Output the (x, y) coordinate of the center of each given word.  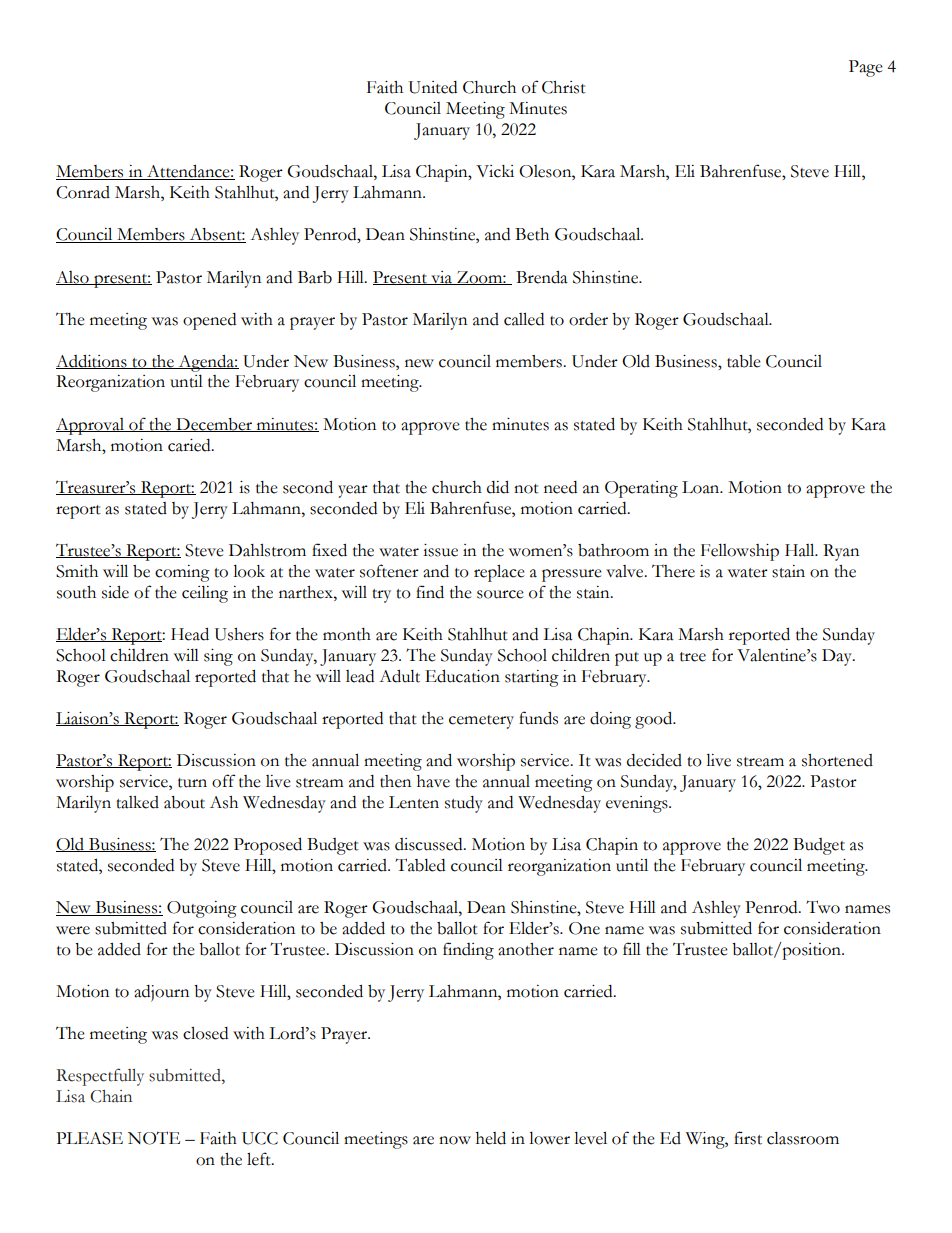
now (455, 1140)
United (433, 87)
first (748, 1138)
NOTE (154, 1138)
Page (866, 68)
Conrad (83, 192)
